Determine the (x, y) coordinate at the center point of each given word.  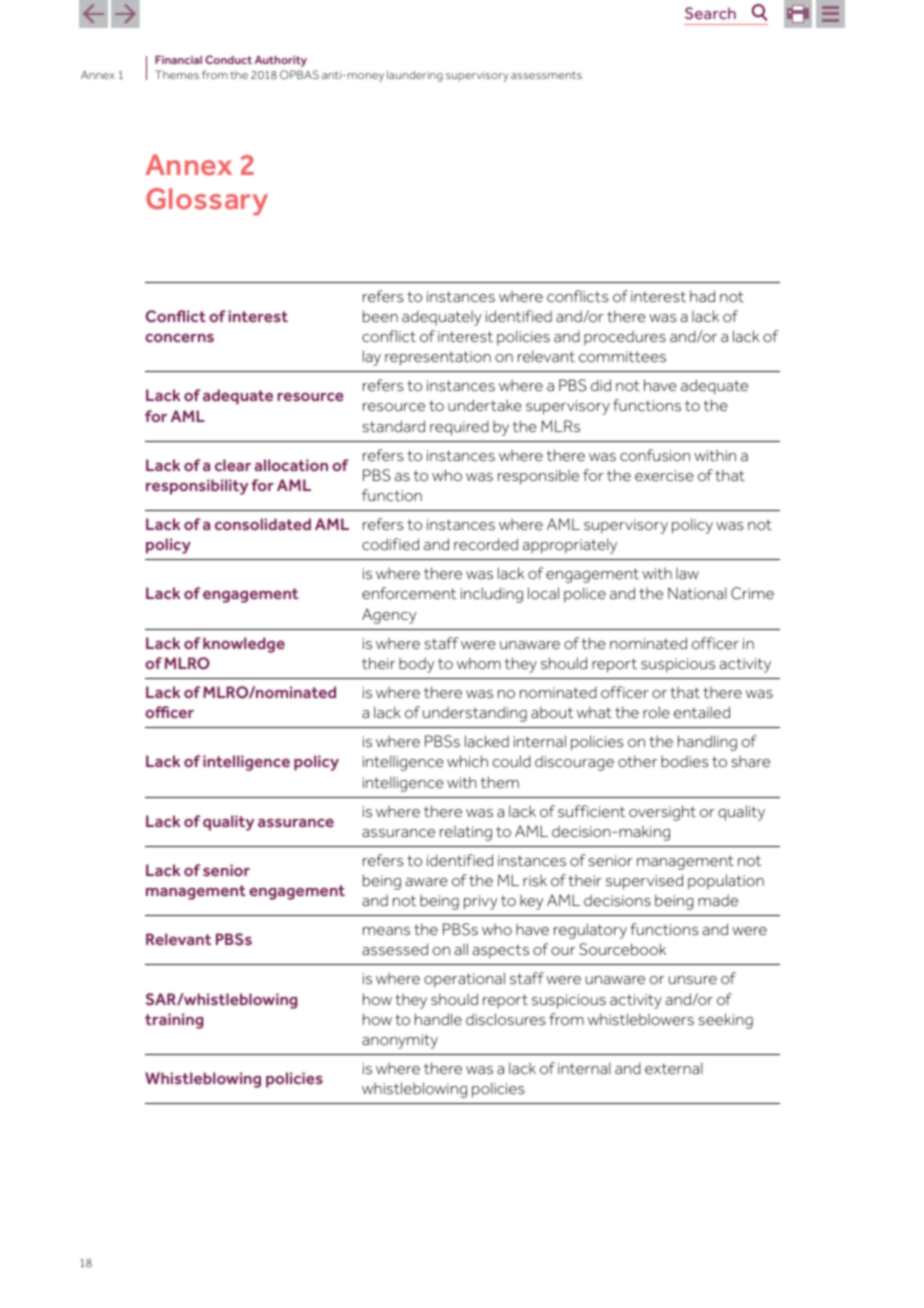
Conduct (228, 59)
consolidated (263, 524)
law (687, 573)
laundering (415, 76)
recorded (486, 544)
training (174, 1021)
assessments (546, 75)
